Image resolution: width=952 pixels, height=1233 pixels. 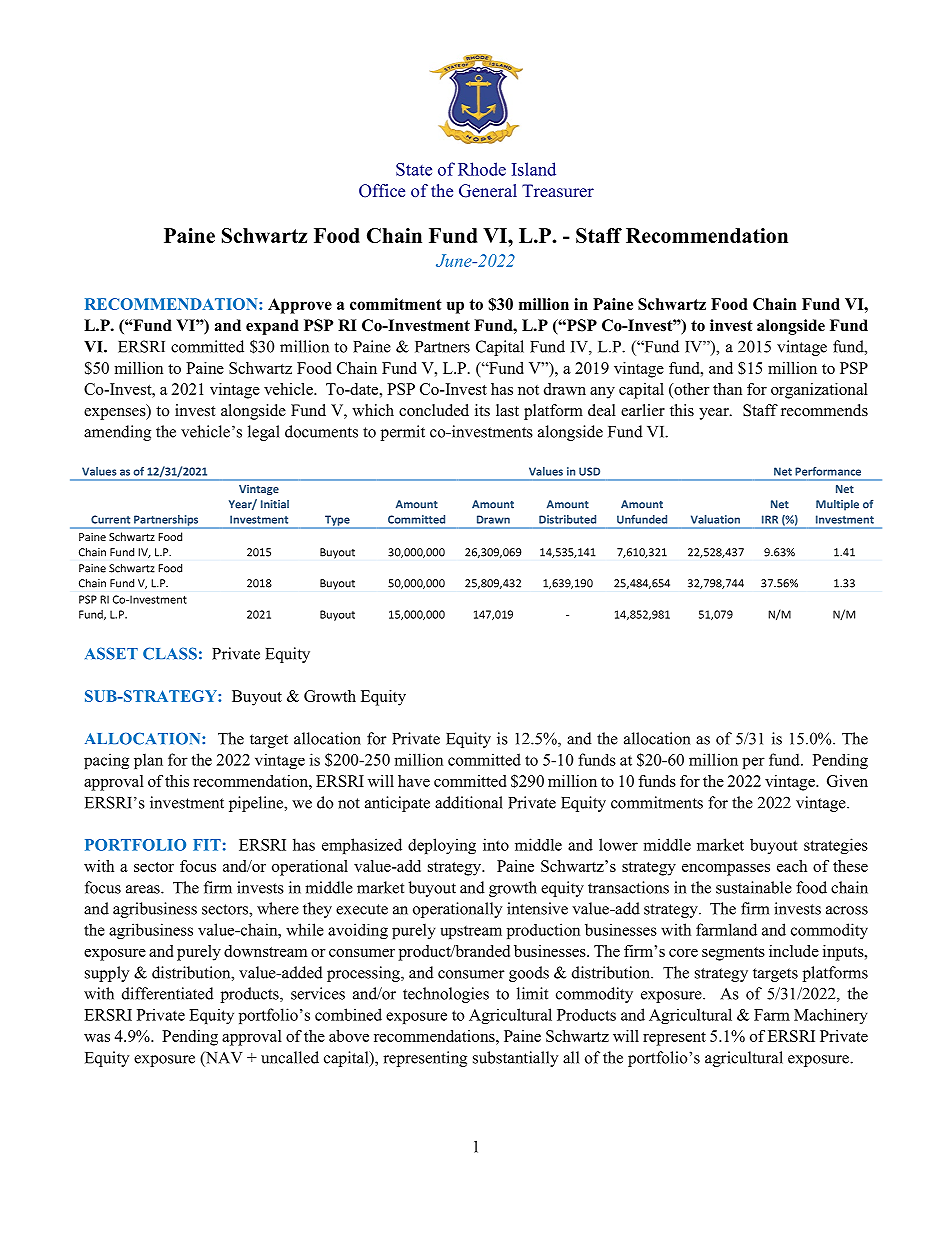 What do you see at coordinates (558, 190) in the document?
I see `Treasurer` at bounding box center [558, 190].
